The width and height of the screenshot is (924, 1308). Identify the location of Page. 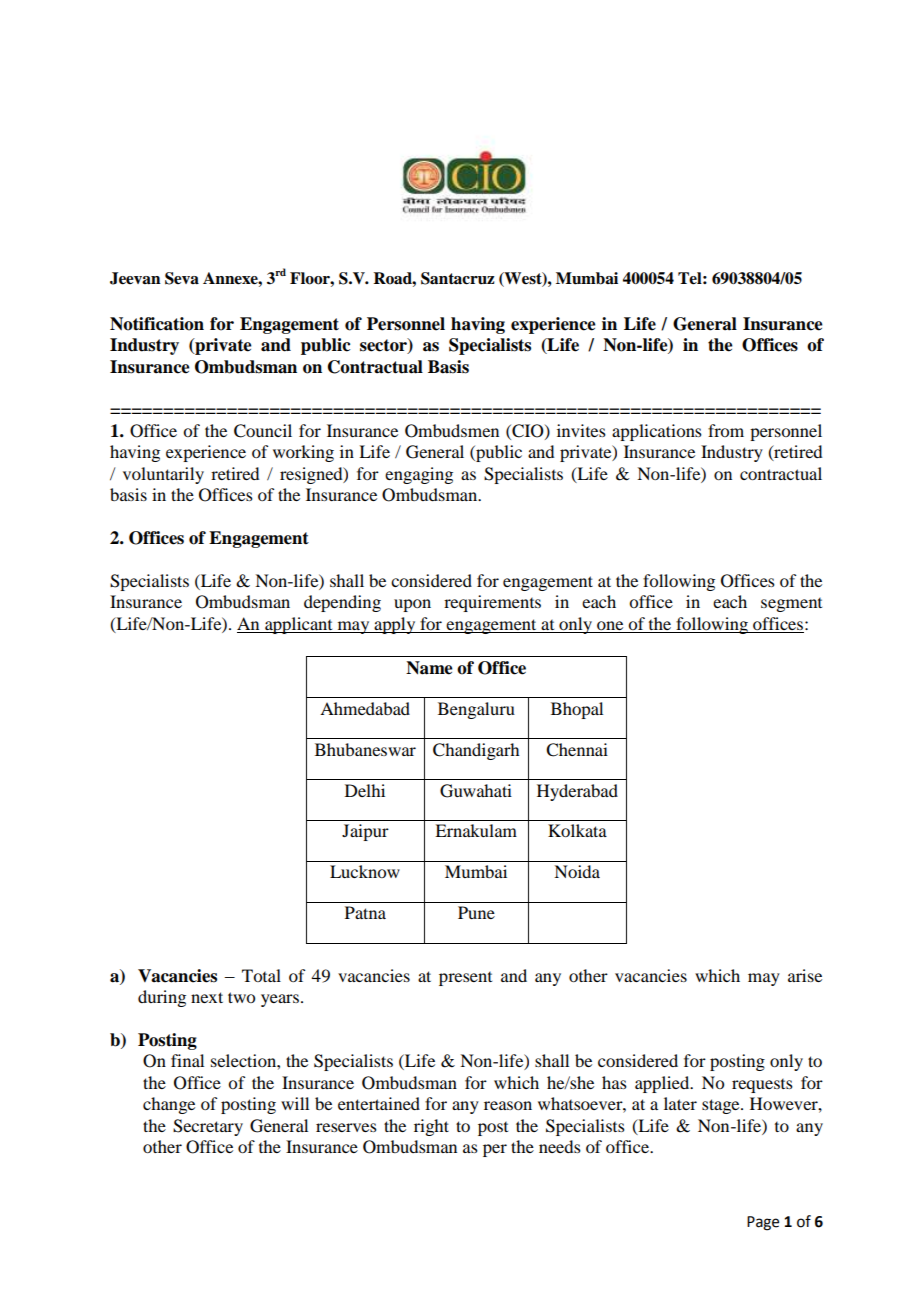
(763, 1223).
